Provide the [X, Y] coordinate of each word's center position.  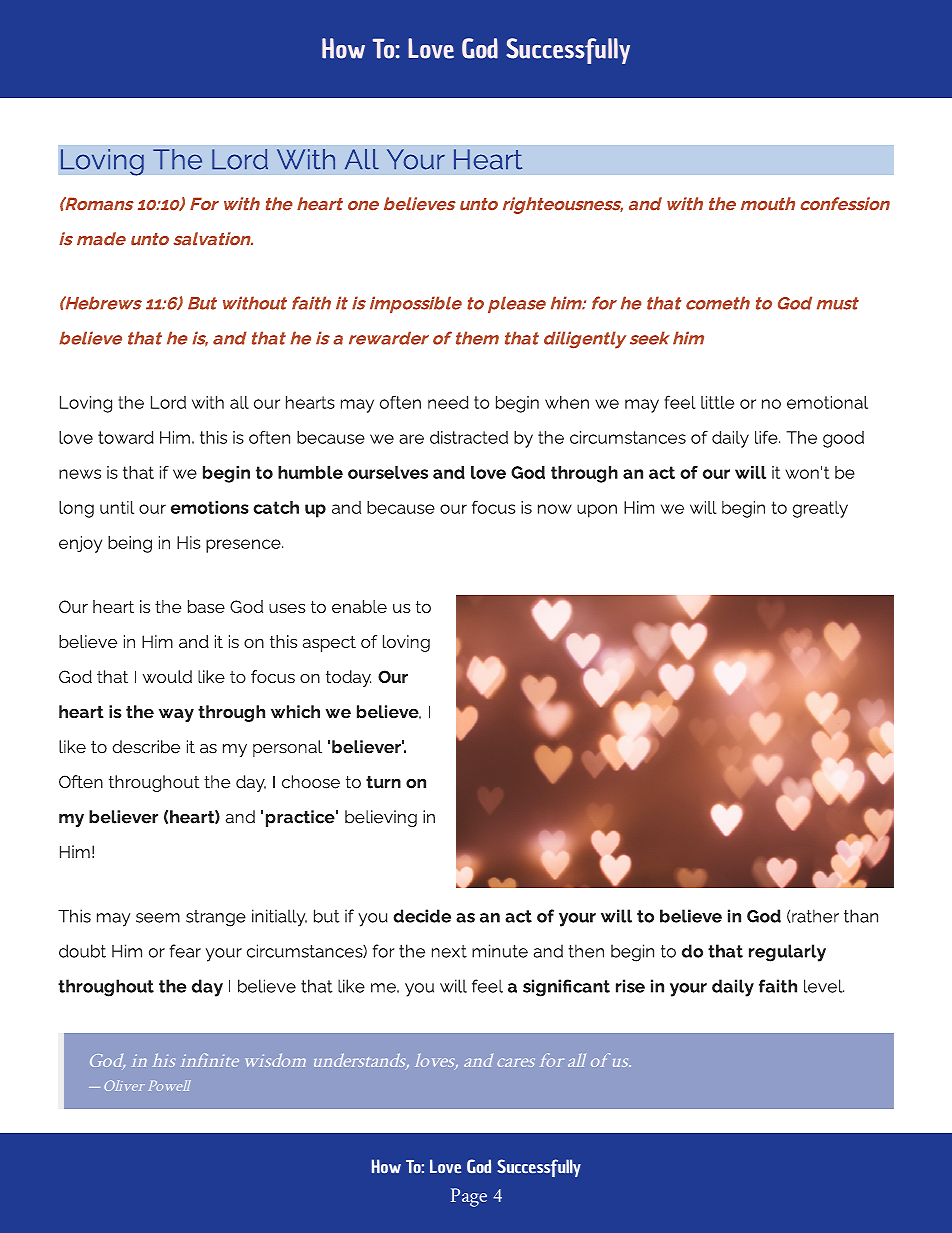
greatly [820, 509]
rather [814, 916]
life [767, 437]
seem [158, 918]
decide [422, 916]
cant [591, 986]
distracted [469, 437]
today [348, 678]
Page [469, 1197]
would [167, 676]
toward [126, 437]
